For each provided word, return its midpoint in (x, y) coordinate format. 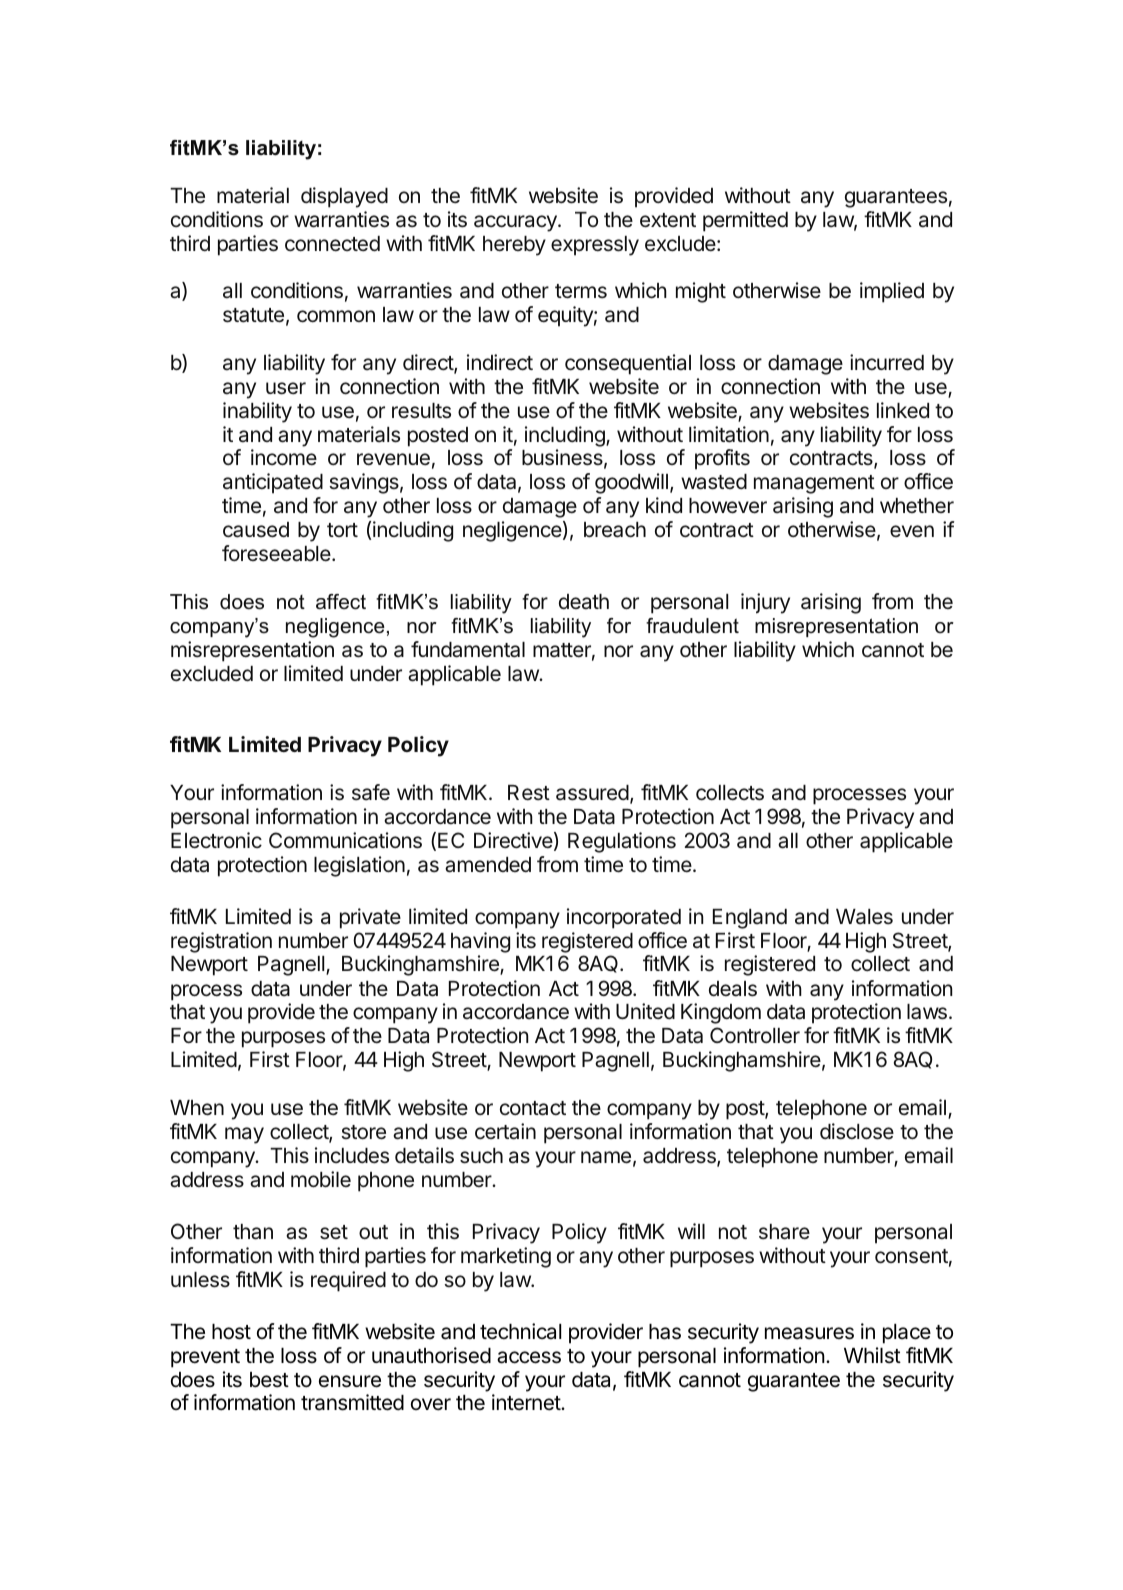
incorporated (624, 918)
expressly (595, 246)
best (269, 1380)
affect (341, 602)
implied (892, 292)
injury (765, 603)
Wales (864, 917)
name (606, 1157)
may (244, 1135)
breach (615, 530)
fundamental (468, 649)
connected (332, 244)
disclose (857, 1131)
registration (221, 942)
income (284, 457)
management (814, 484)
